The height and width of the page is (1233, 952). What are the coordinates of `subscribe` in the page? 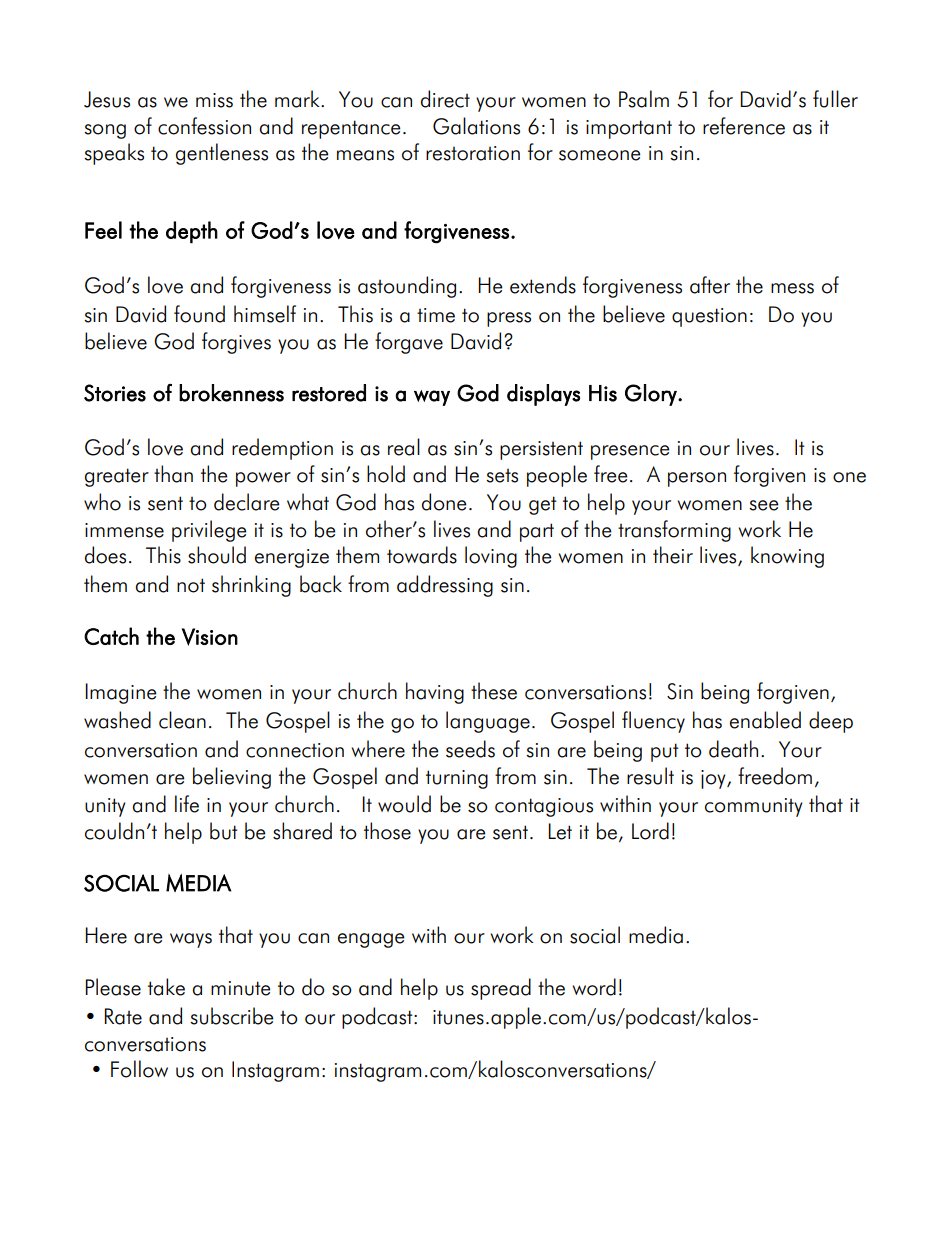 It's located at (231, 1016).
